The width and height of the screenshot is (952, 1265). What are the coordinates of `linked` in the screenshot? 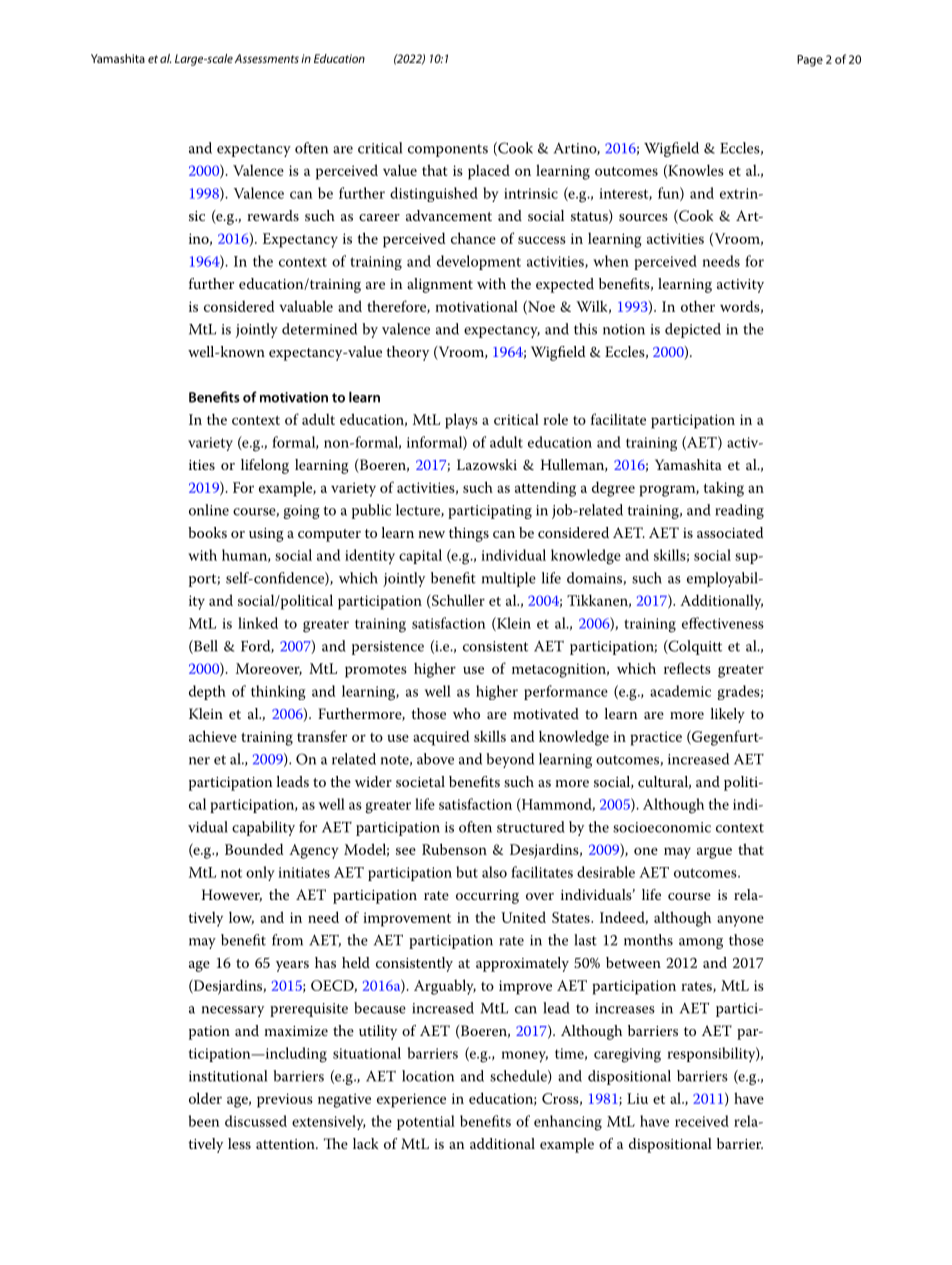 It's located at (258, 623).
